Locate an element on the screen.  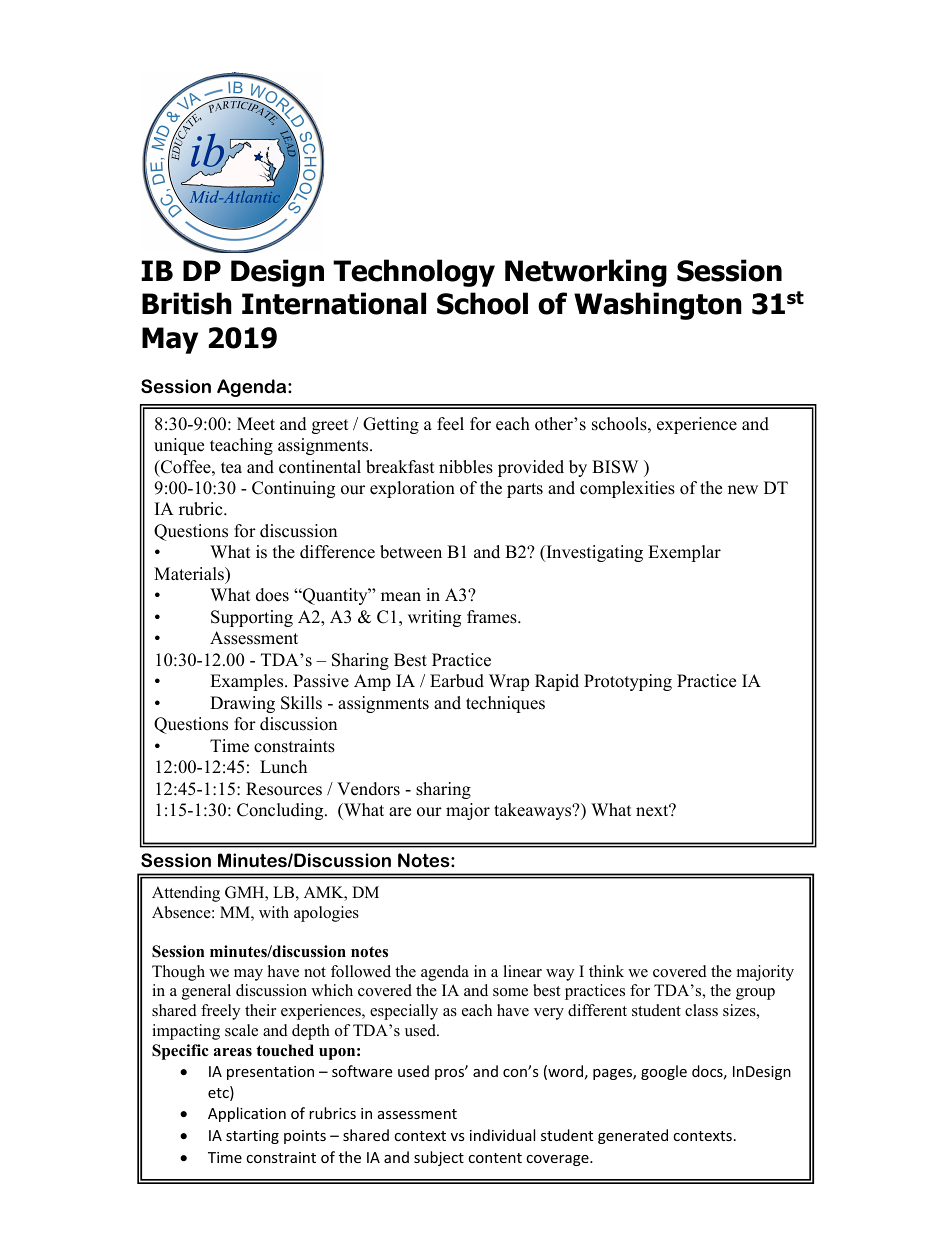
techniques is located at coordinates (505, 704).
